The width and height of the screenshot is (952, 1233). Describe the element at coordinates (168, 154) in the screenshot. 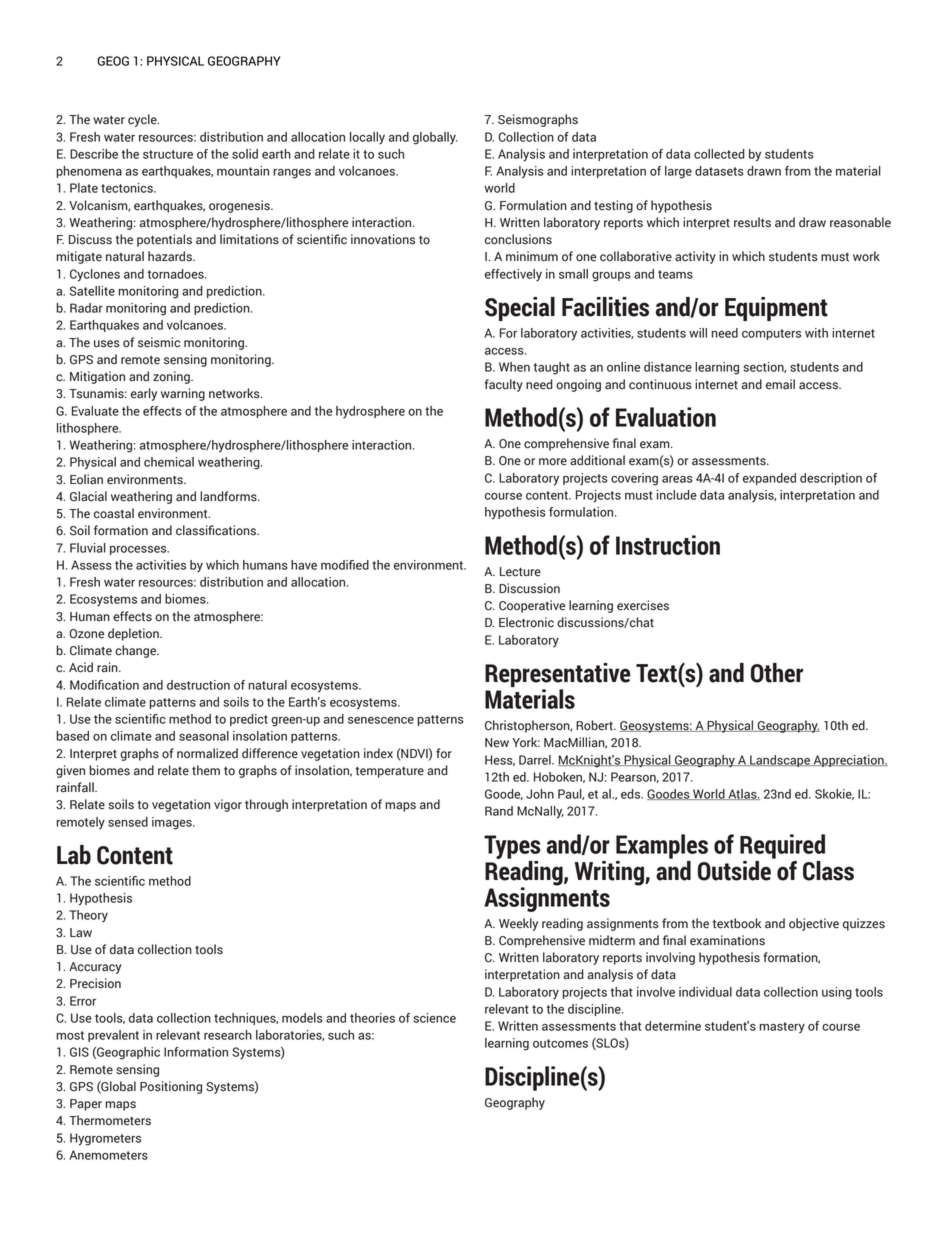

I see `structure` at that location.
